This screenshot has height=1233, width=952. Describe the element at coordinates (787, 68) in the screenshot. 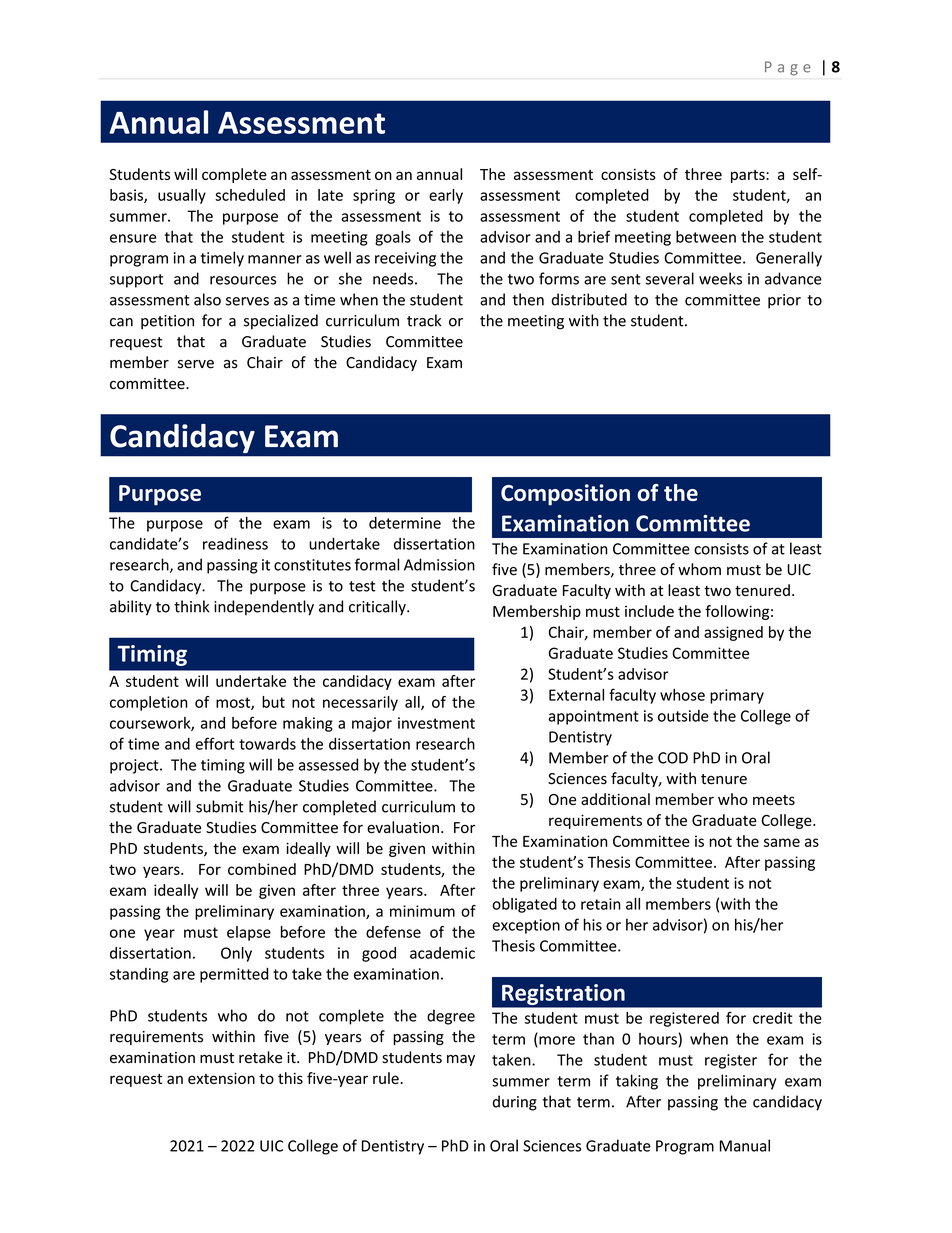

I see `Page` at that location.
